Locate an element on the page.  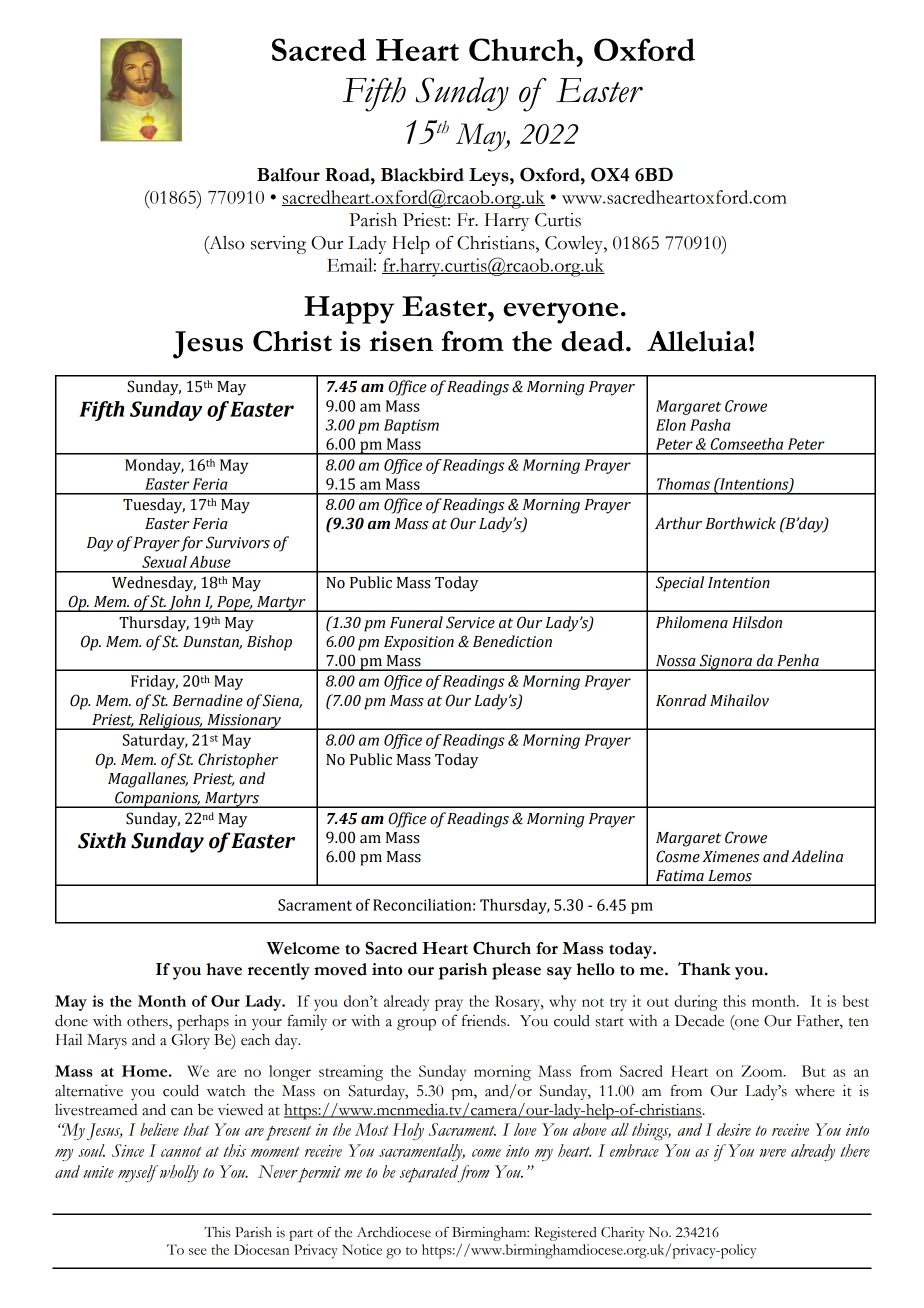
friends is located at coordinates (485, 1020).
